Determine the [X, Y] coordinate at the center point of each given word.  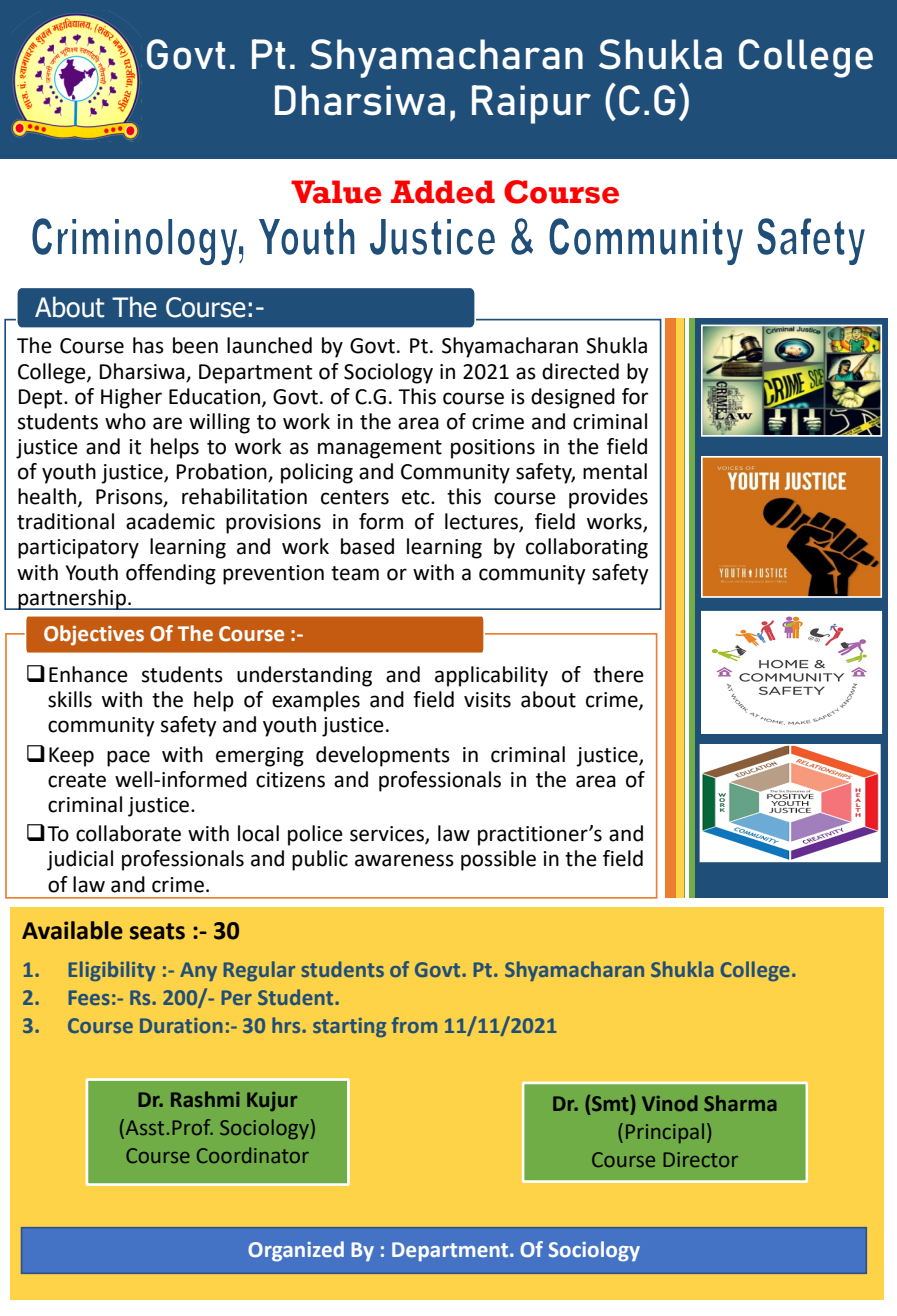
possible [498, 860]
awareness [404, 860]
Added [443, 192]
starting [349, 1027]
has [148, 345]
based [367, 546]
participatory [78, 549]
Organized [296, 1251]
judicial [80, 860]
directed [580, 371]
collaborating [587, 548]
